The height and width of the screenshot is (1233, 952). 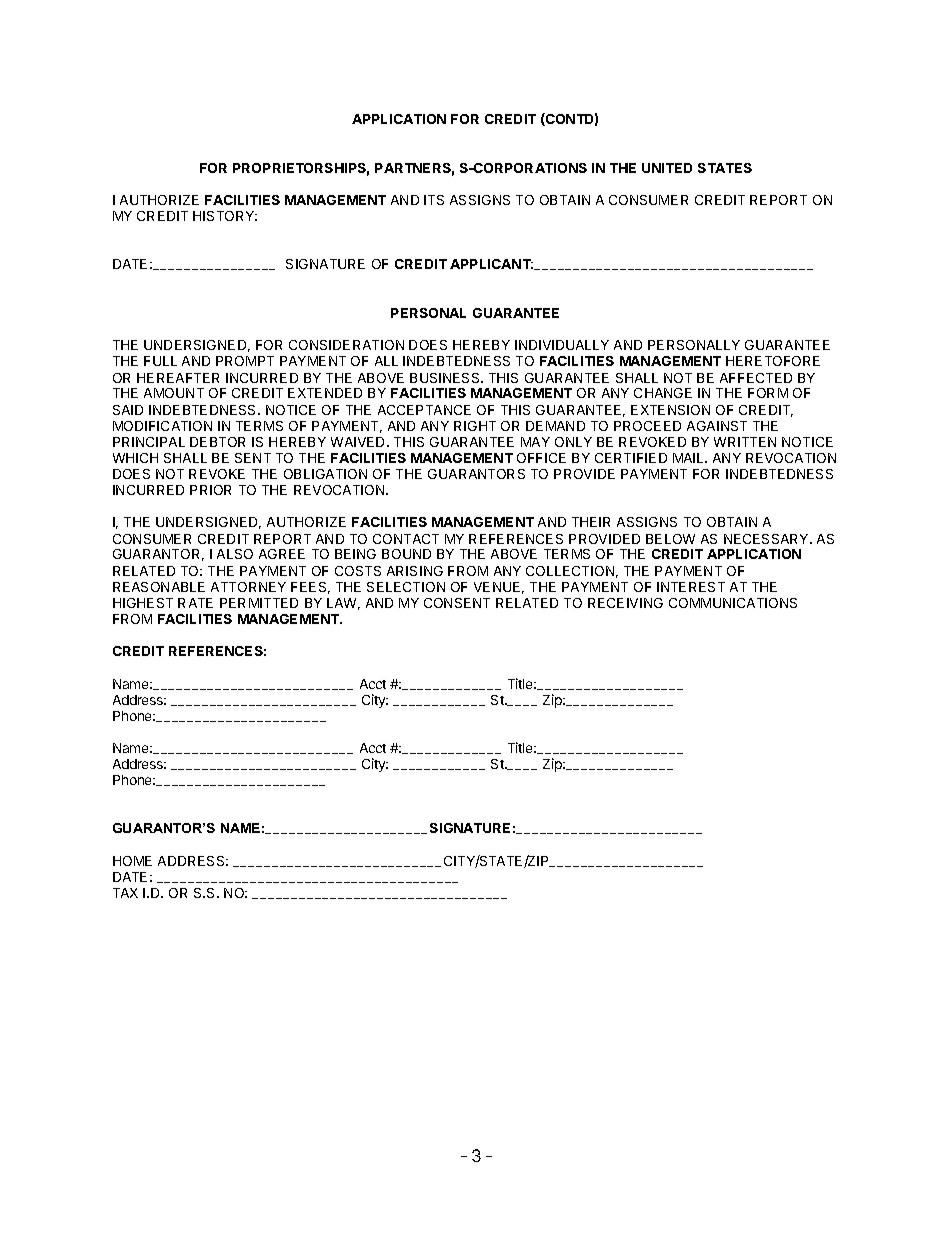 What do you see at coordinates (667, 168) in the screenshot?
I see `UNITED` at bounding box center [667, 168].
